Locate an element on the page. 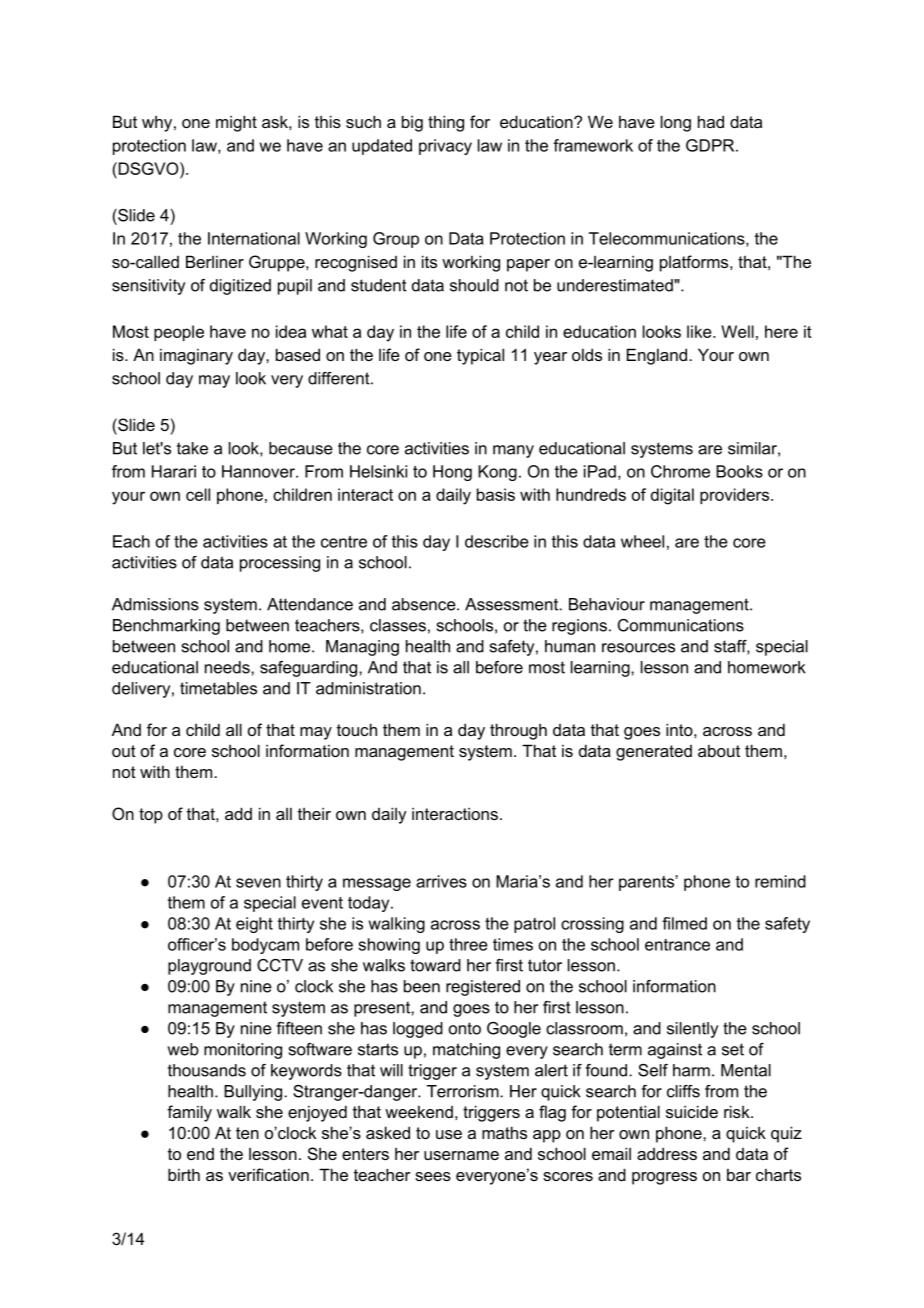 This image has height=1308, width=924. Hong is located at coordinates (452, 473).
